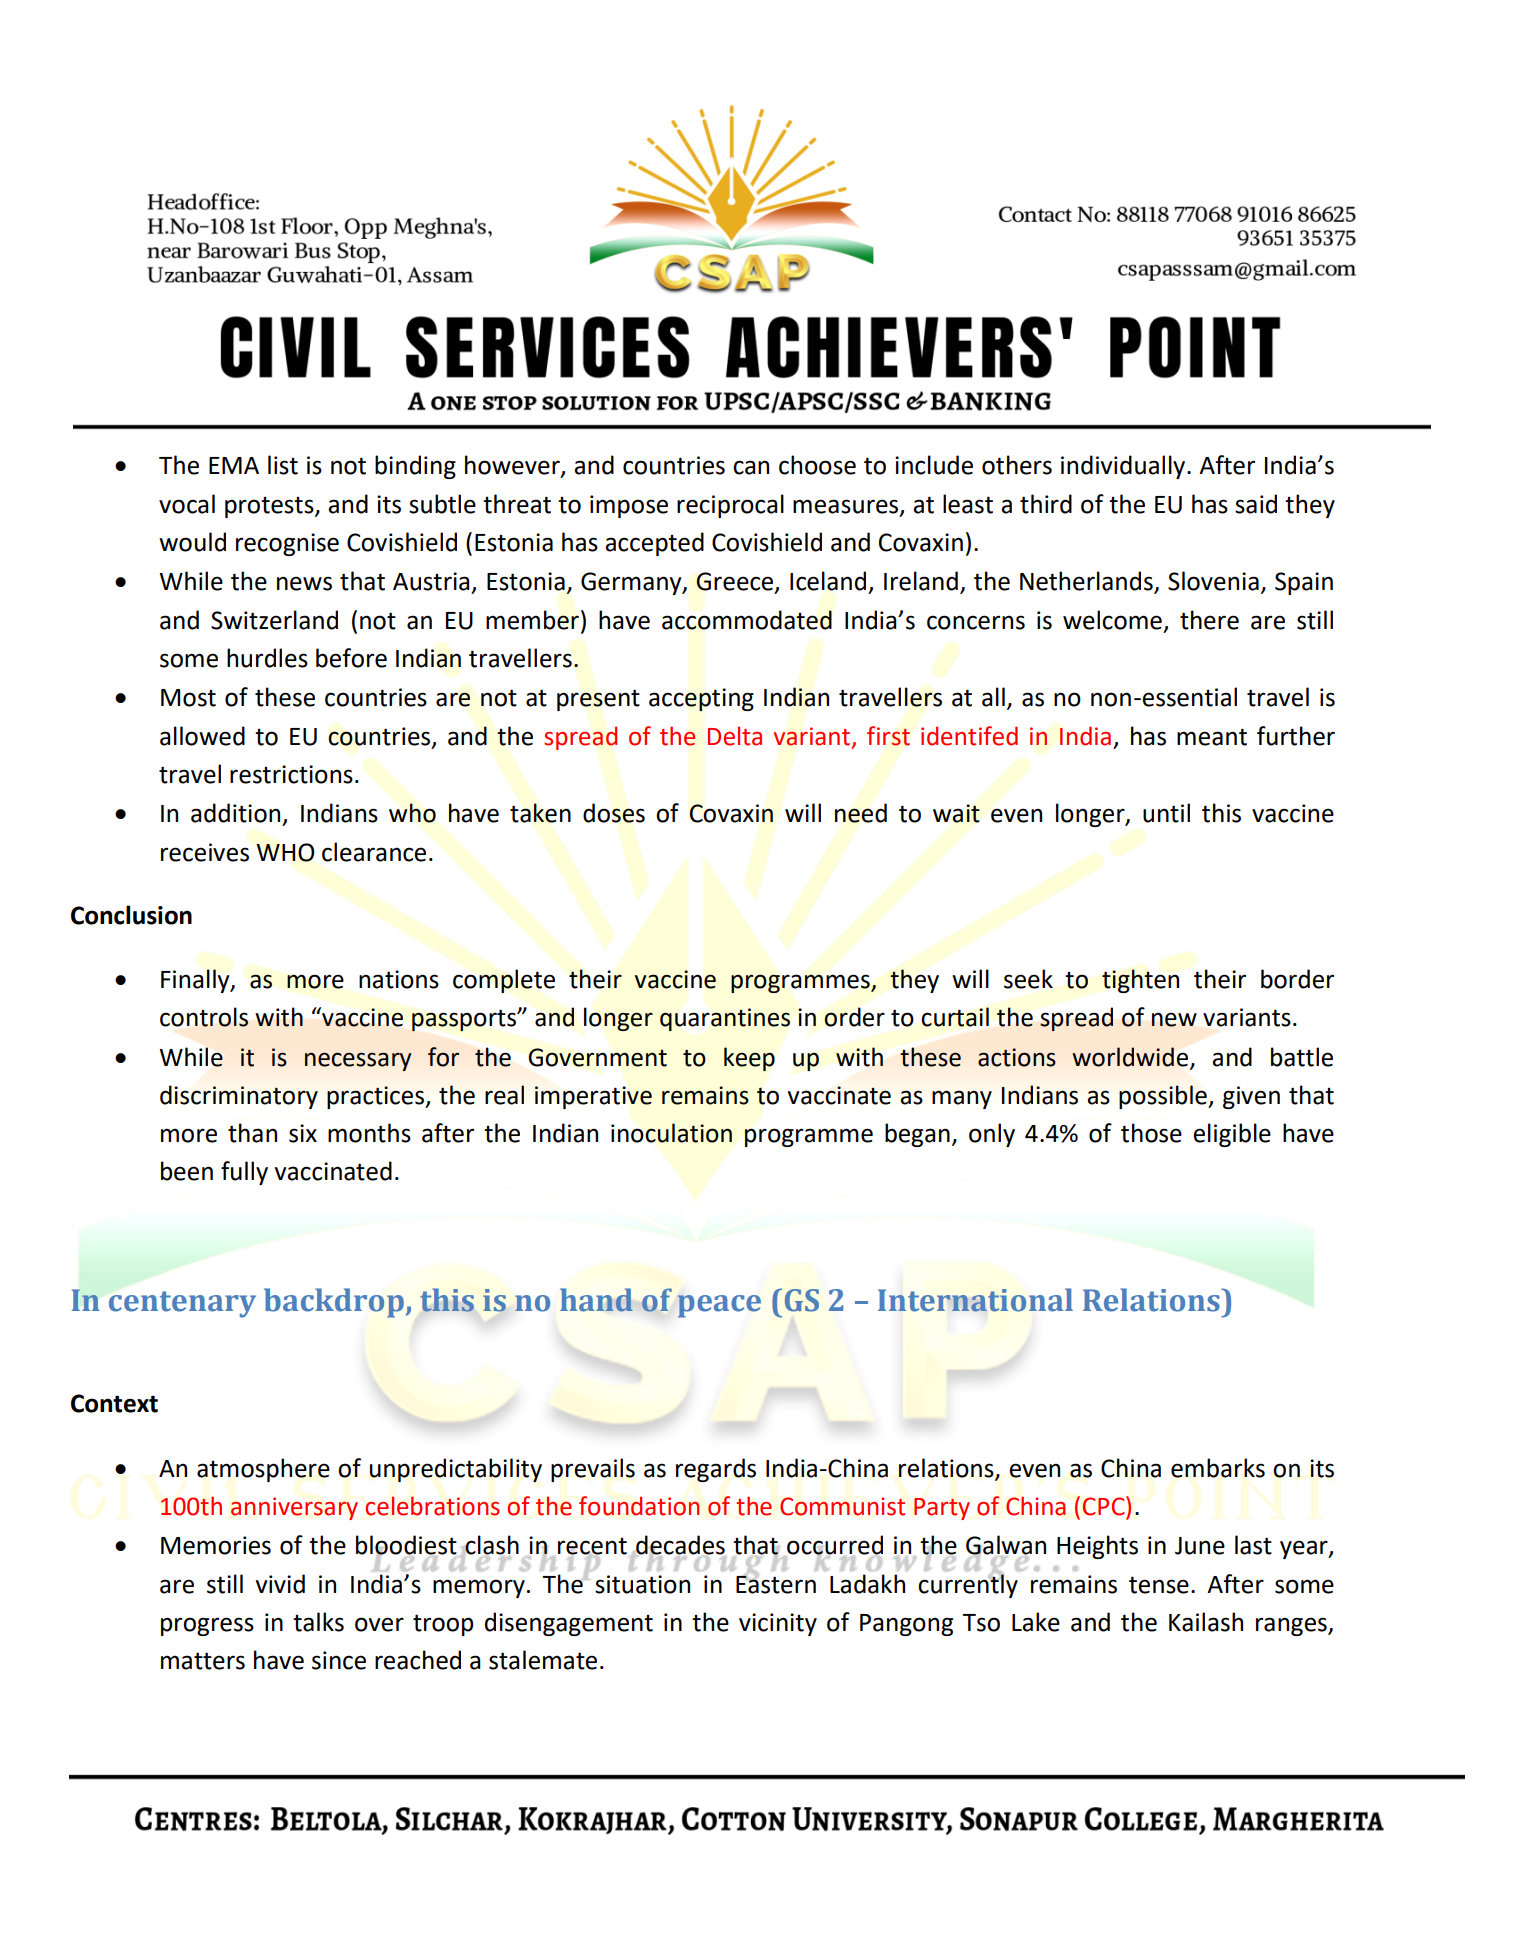 The height and width of the image is (1958, 1513). I want to click on protests, so click(270, 507).
